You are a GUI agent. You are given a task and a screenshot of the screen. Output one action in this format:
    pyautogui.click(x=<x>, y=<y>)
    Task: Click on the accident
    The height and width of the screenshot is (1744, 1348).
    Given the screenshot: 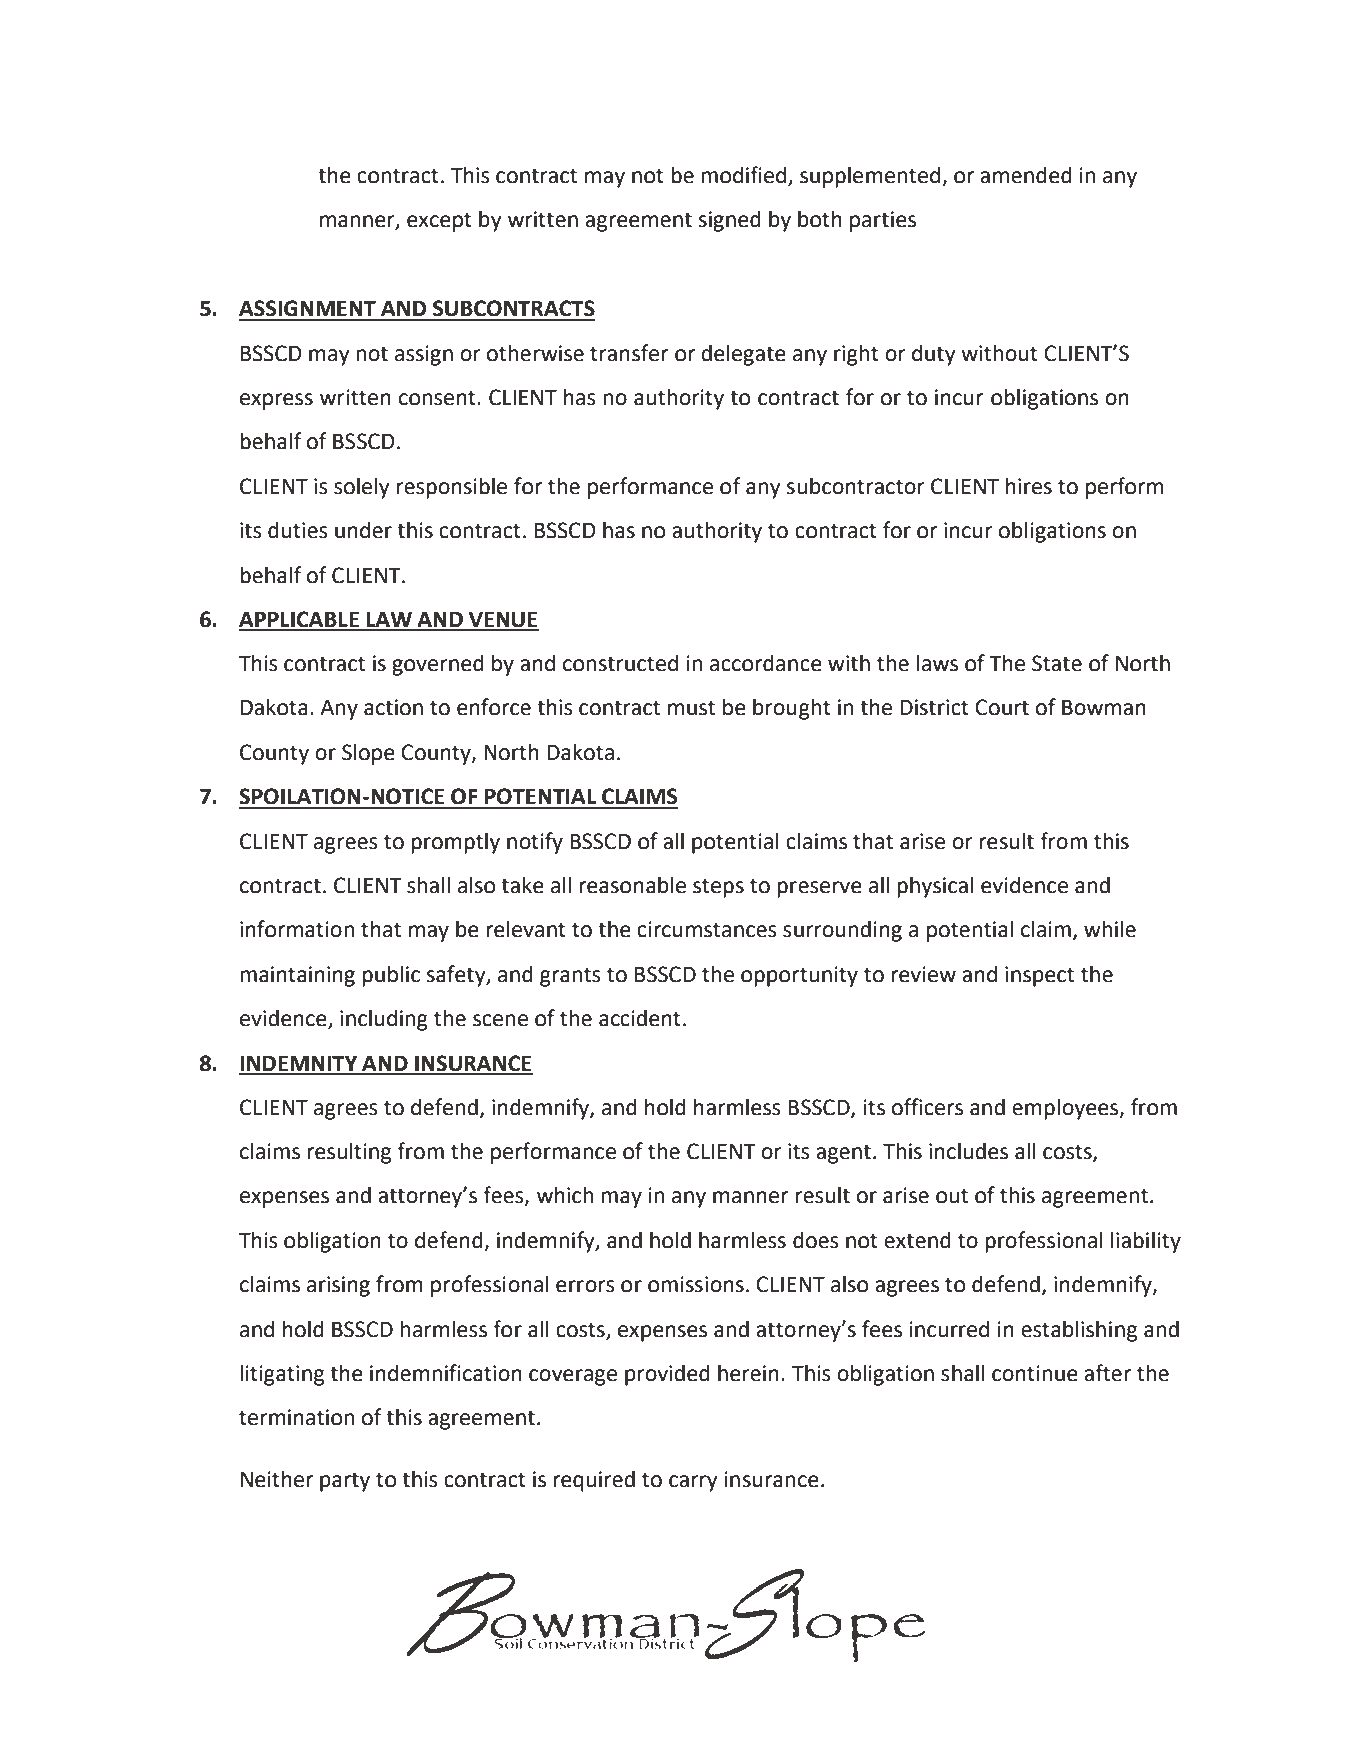 What is the action you would take?
    pyautogui.click(x=640, y=1018)
